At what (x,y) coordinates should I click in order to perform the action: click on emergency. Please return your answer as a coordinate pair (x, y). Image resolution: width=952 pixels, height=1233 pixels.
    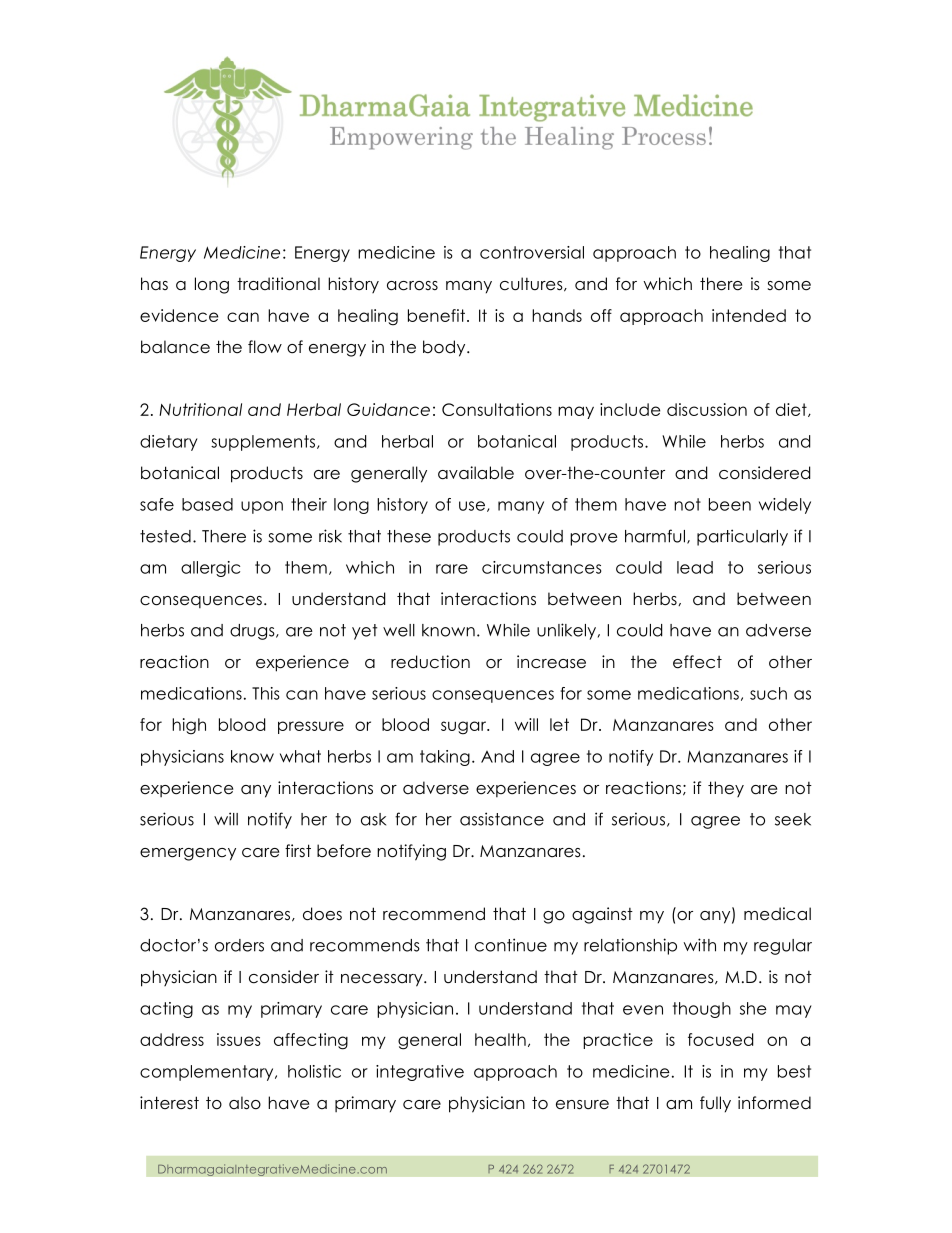
    Looking at the image, I should click on (188, 854).
